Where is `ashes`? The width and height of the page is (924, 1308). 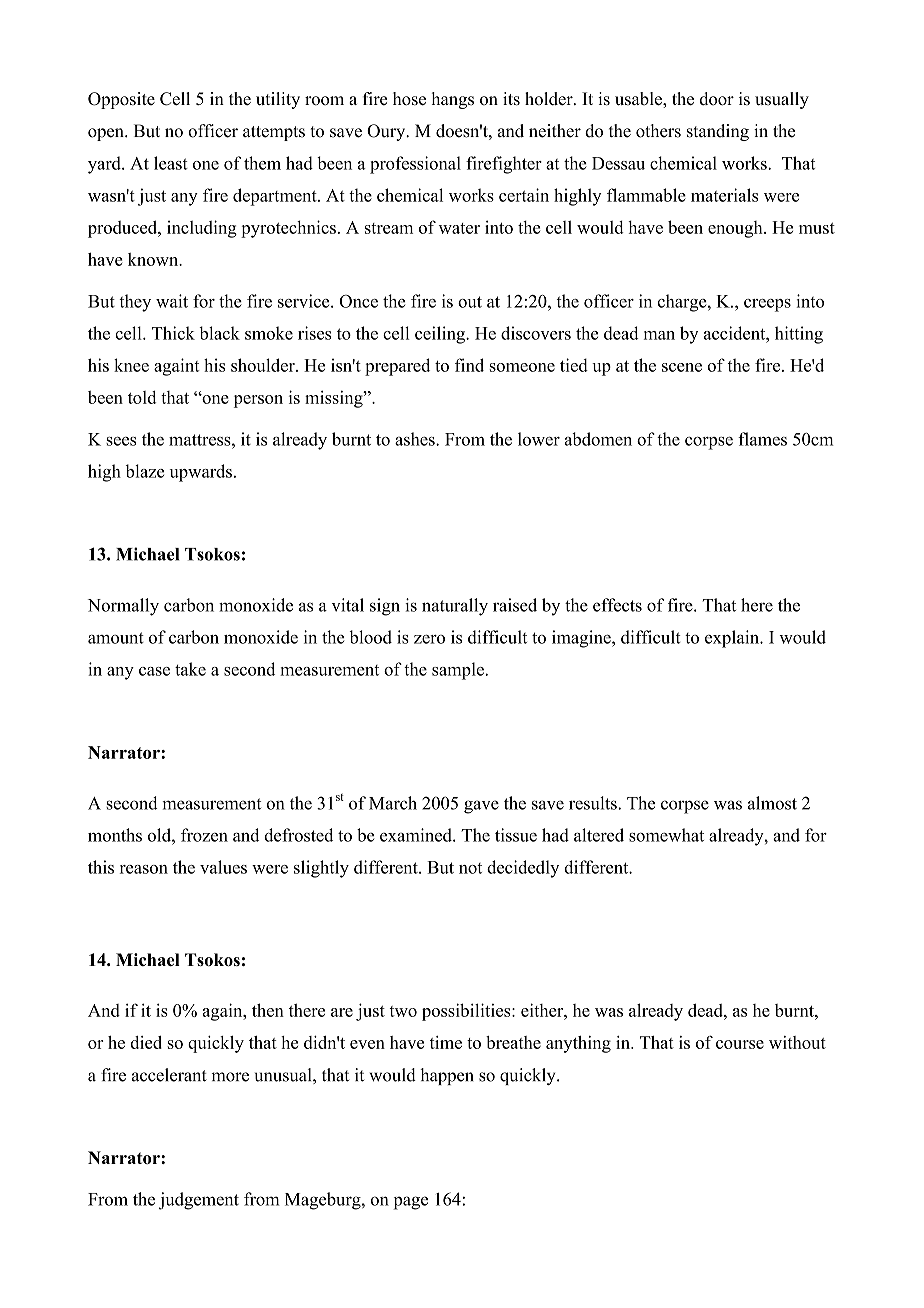
ashes is located at coordinates (416, 439).
